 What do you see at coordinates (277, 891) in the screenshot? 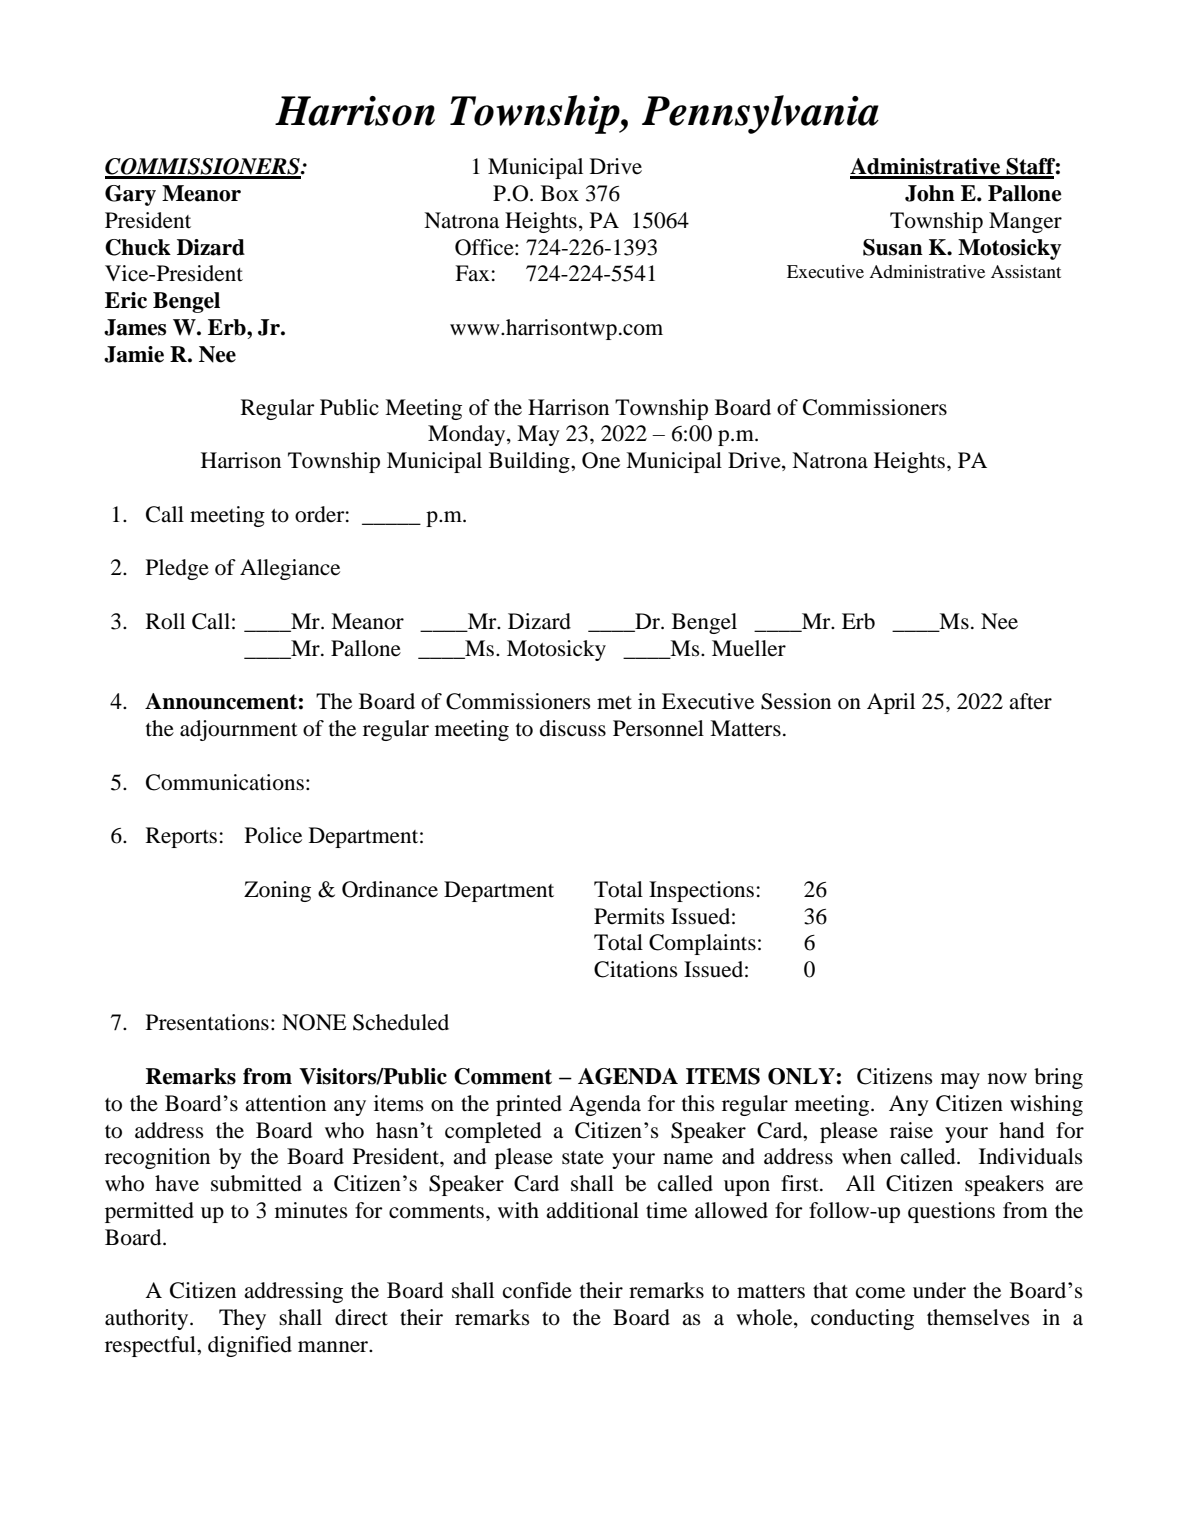
I see `Zoning` at bounding box center [277, 891].
